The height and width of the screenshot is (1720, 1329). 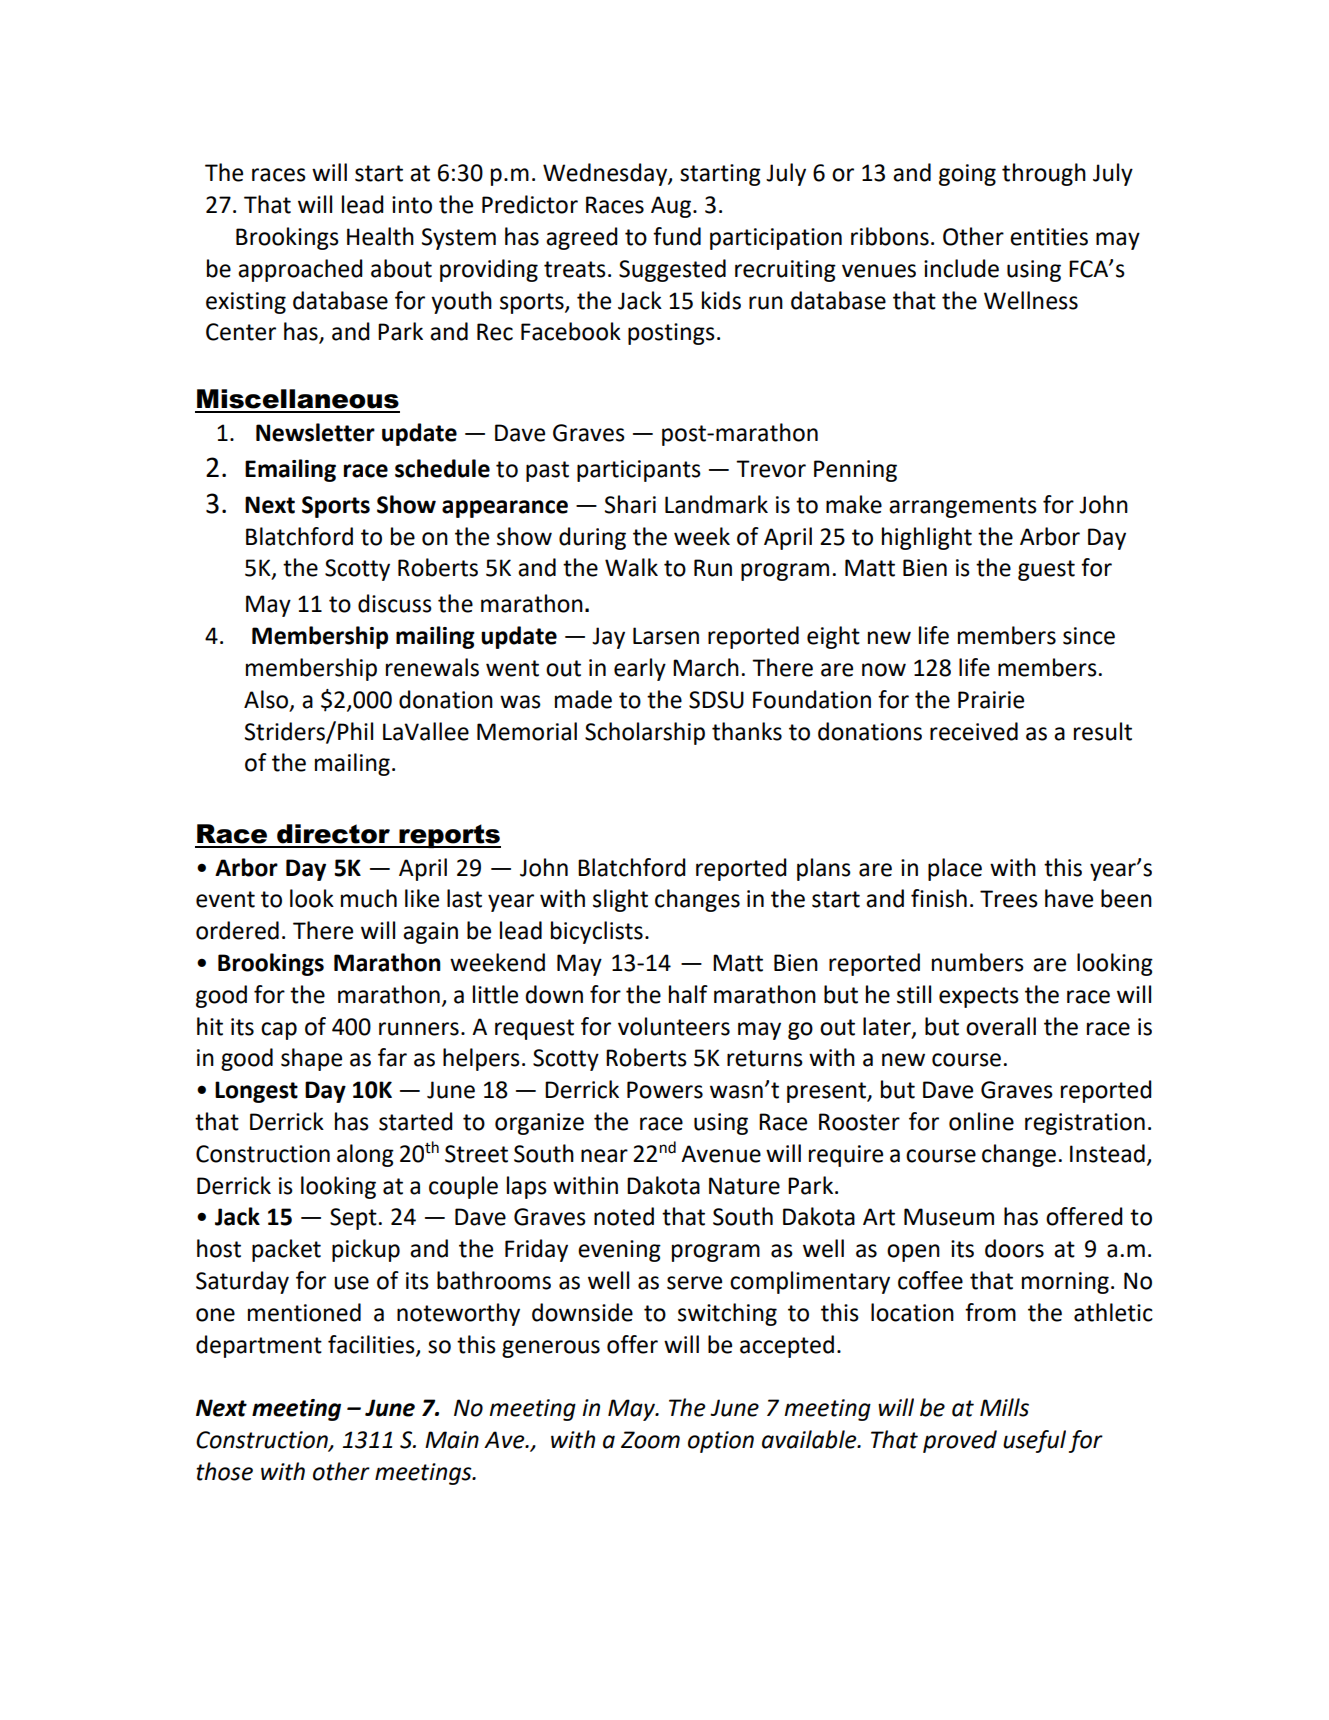 What do you see at coordinates (315, 432) in the screenshot?
I see `Newsletter` at bounding box center [315, 432].
